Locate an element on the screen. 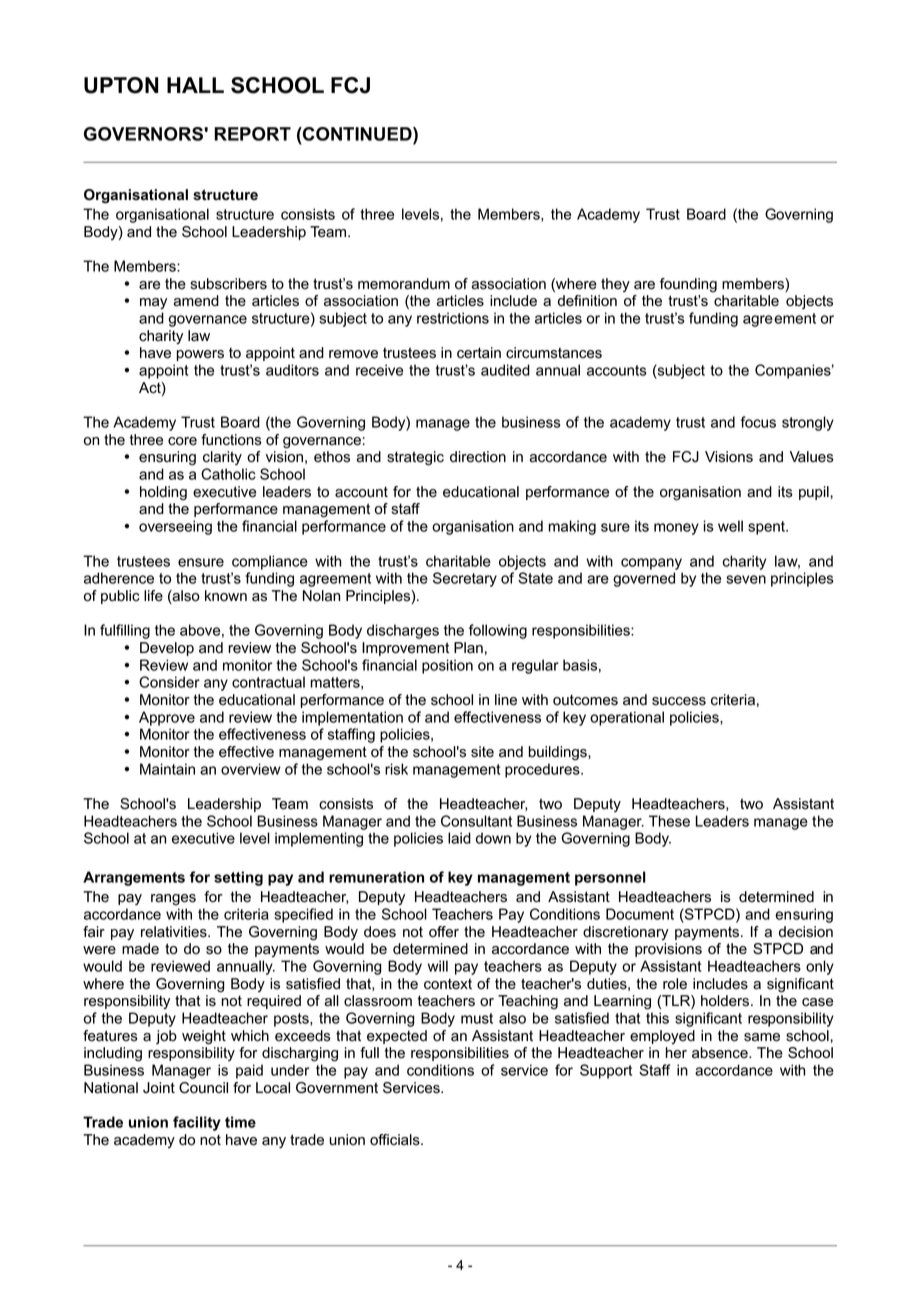  Secretary is located at coordinates (465, 579).
